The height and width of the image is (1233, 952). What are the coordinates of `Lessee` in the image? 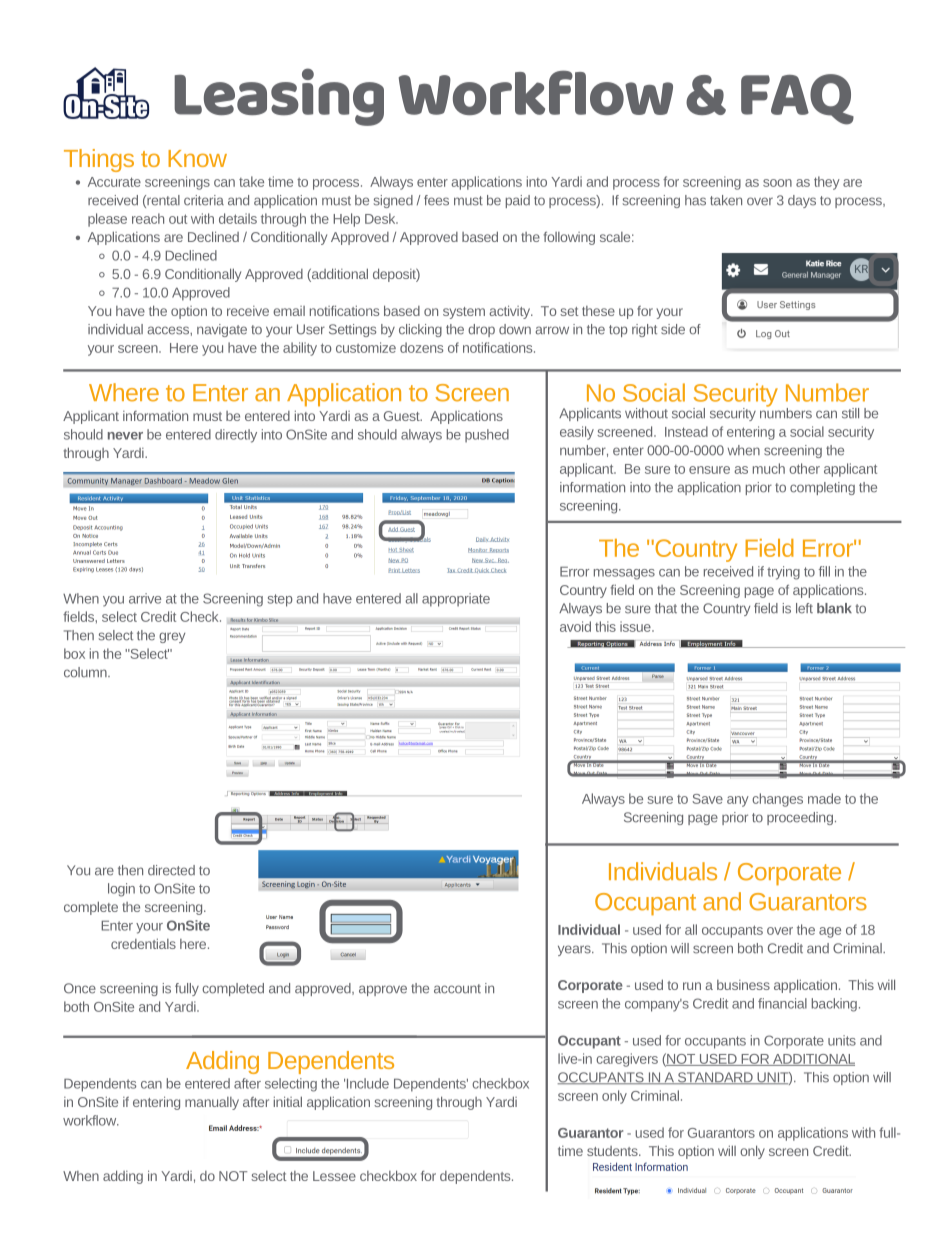 It's located at (334, 1176).
